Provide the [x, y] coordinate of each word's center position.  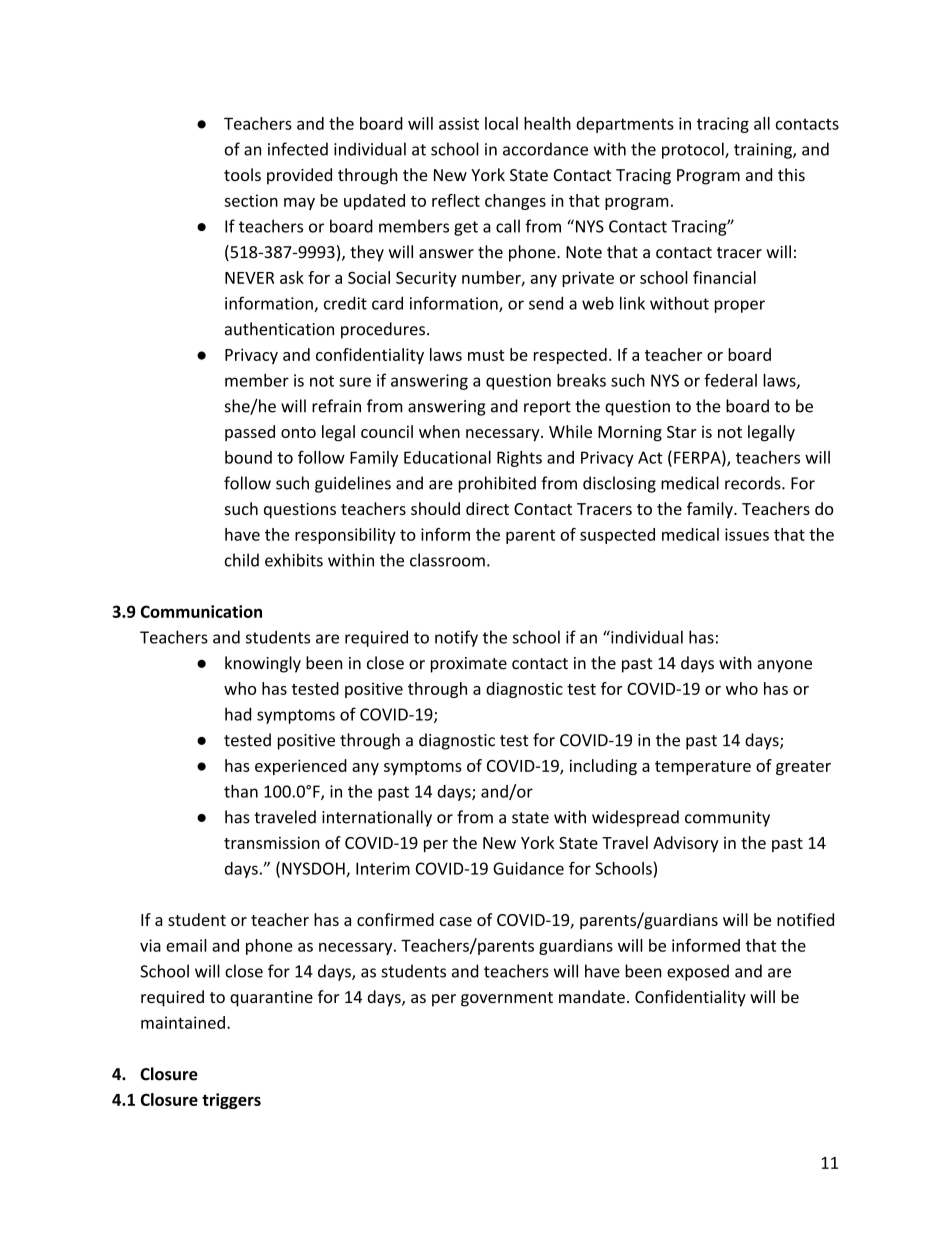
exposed [698, 972]
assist [459, 123]
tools [242, 174]
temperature [703, 768]
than [241, 791]
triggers [231, 1101]
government [507, 999]
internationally [377, 818]
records [753, 483]
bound [248, 457]
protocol [693, 150]
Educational [447, 457]
